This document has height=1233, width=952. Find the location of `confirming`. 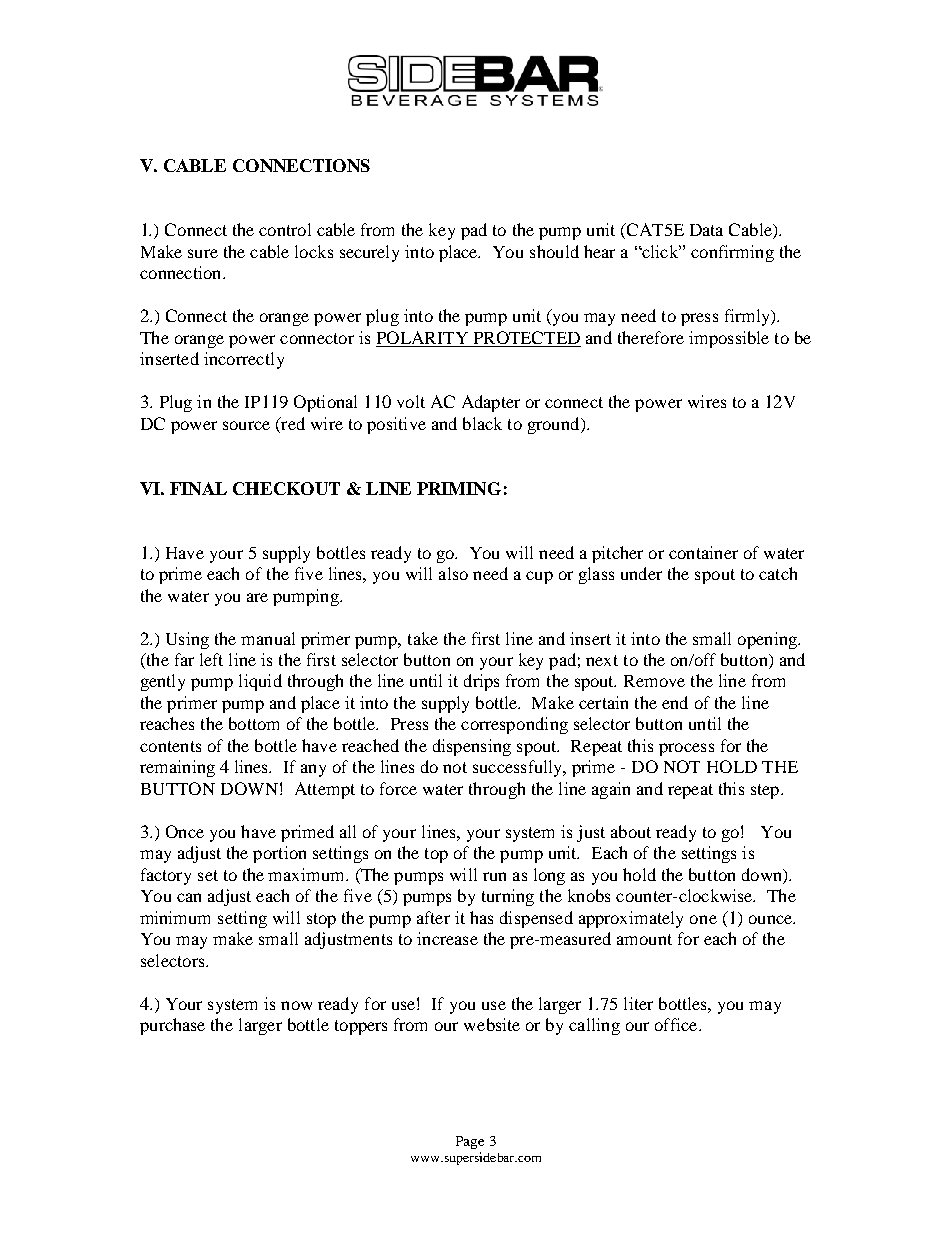

confirming is located at coordinates (732, 253).
